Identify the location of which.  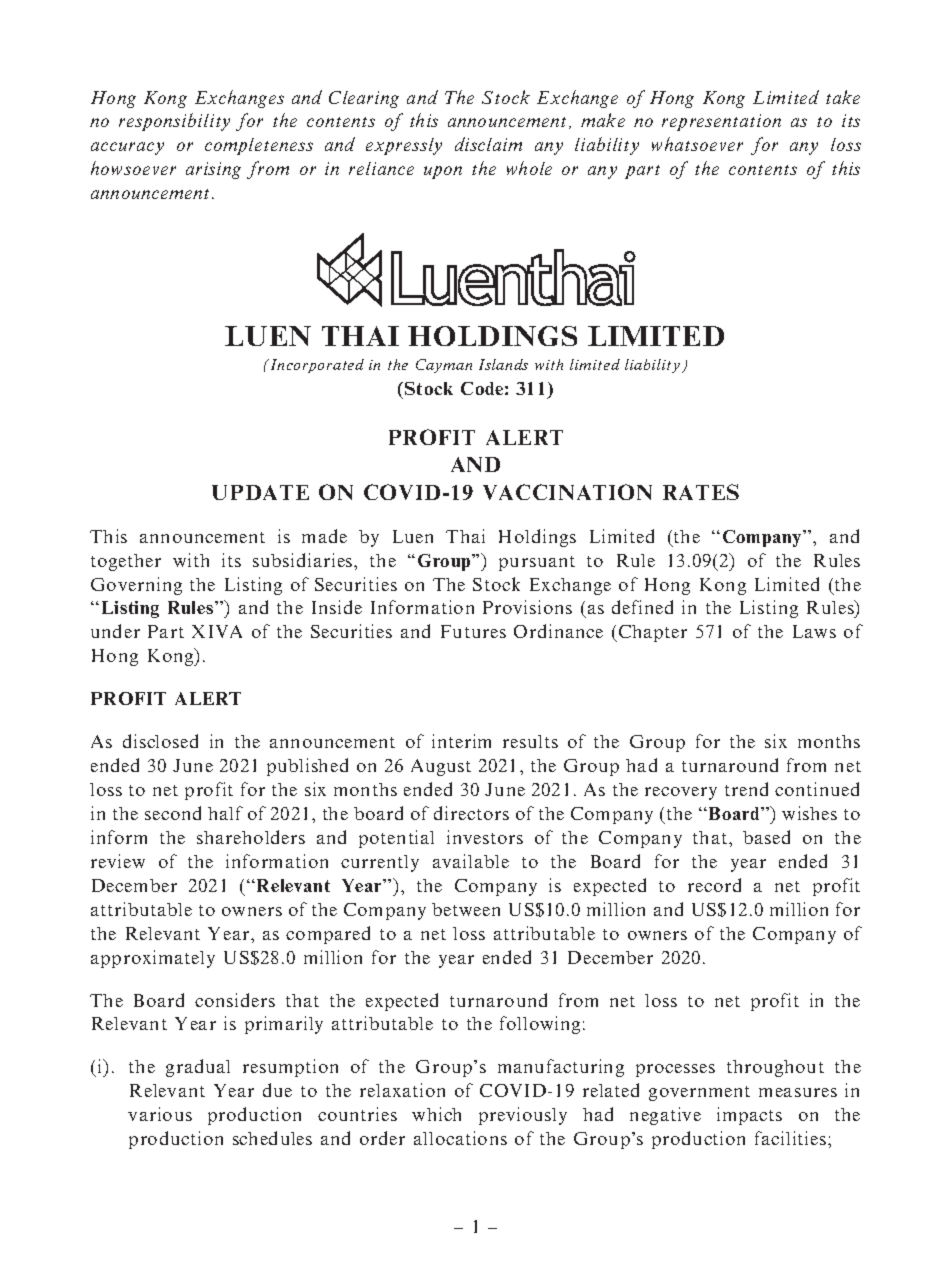
(436, 1114).
